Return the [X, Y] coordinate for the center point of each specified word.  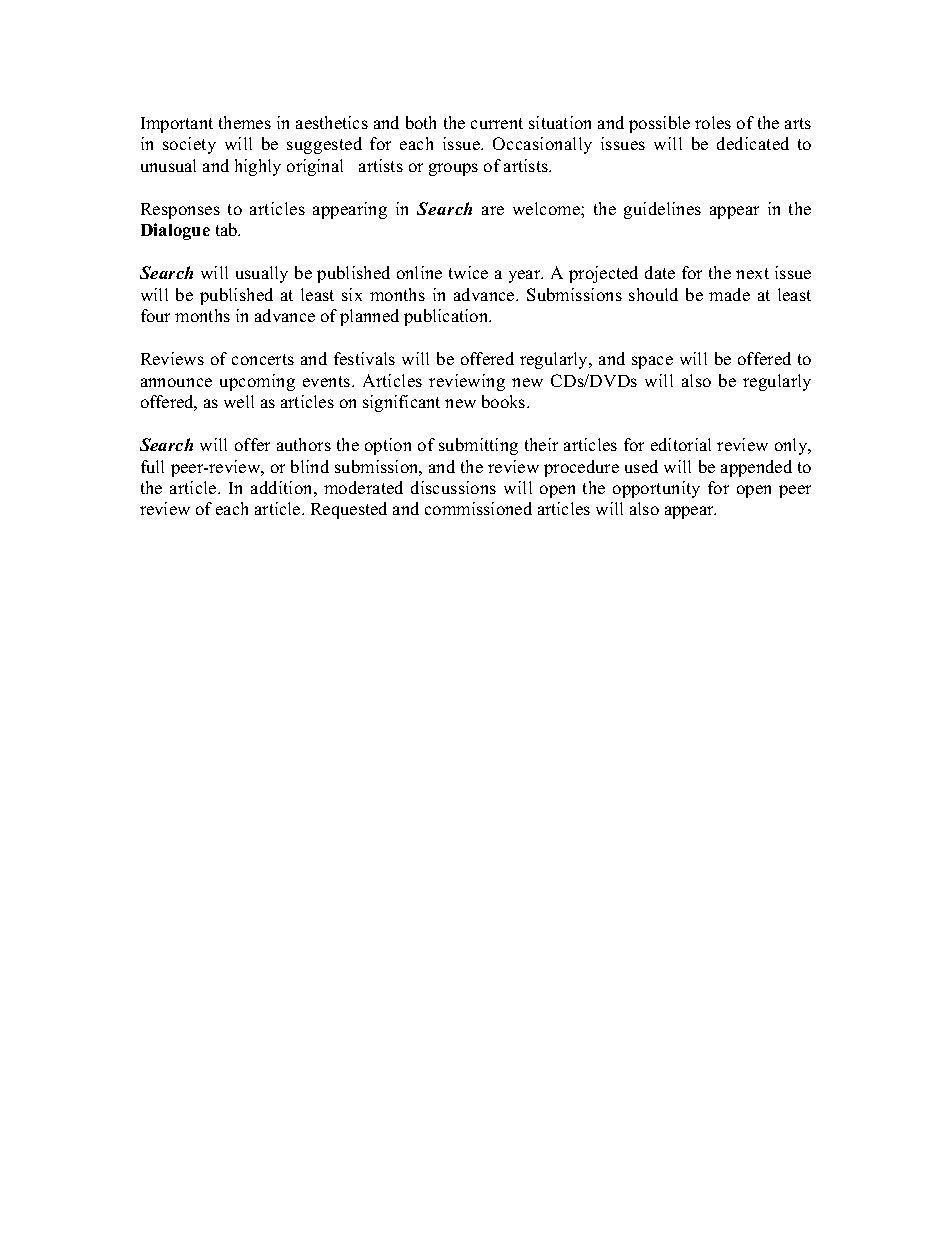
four [155, 315]
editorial [681, 444]
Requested [349, 510]
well [239, 401]
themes [245, 122]
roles [713, 122]
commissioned [478, 508]
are [493, 210]
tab [228, 229]
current [497, 123]
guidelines [662, 210]
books [505, 401]
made [729, 294]
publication [447, 317]
